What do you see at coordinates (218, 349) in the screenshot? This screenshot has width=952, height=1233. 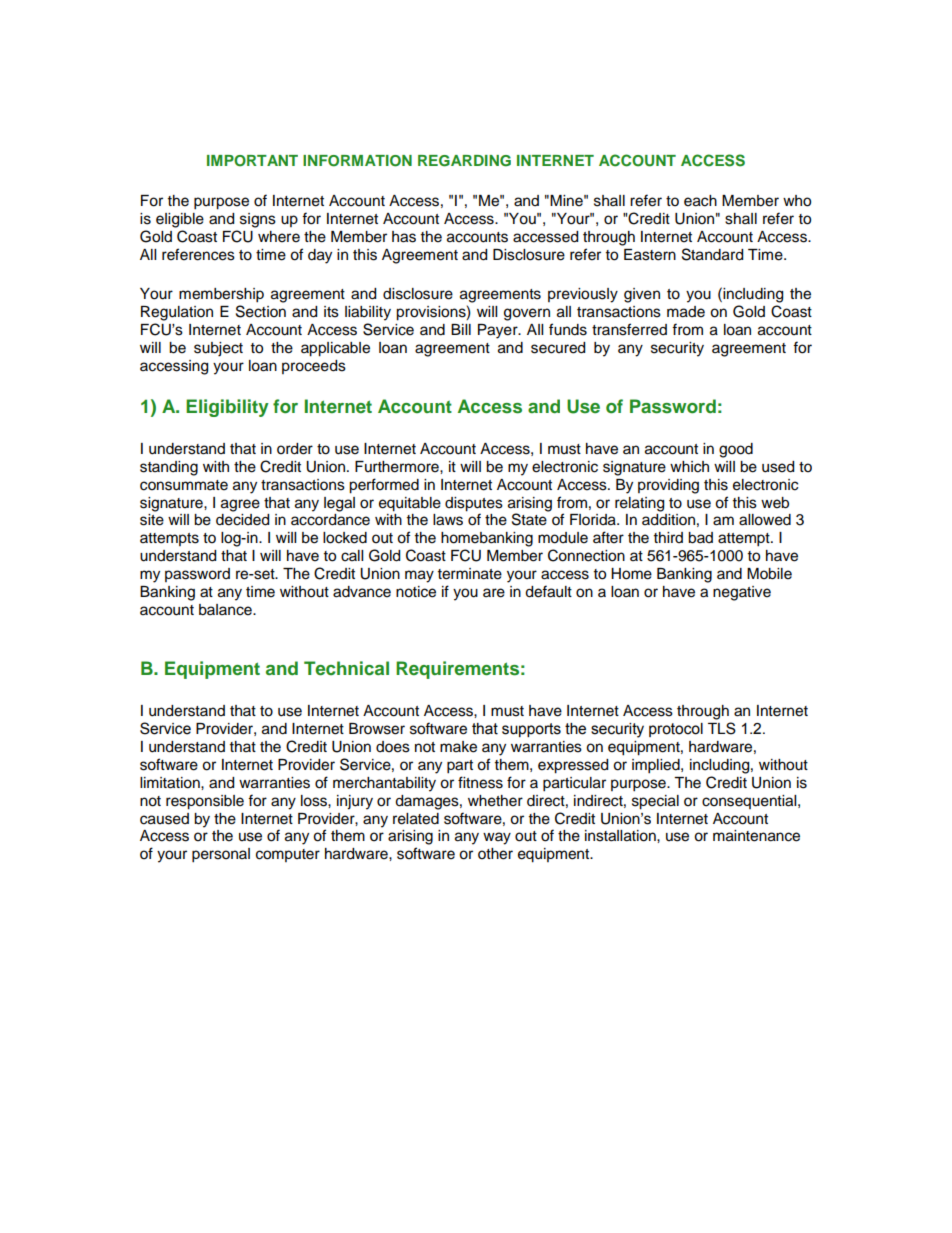 I see `subject` at bounding box center [218, 349].
